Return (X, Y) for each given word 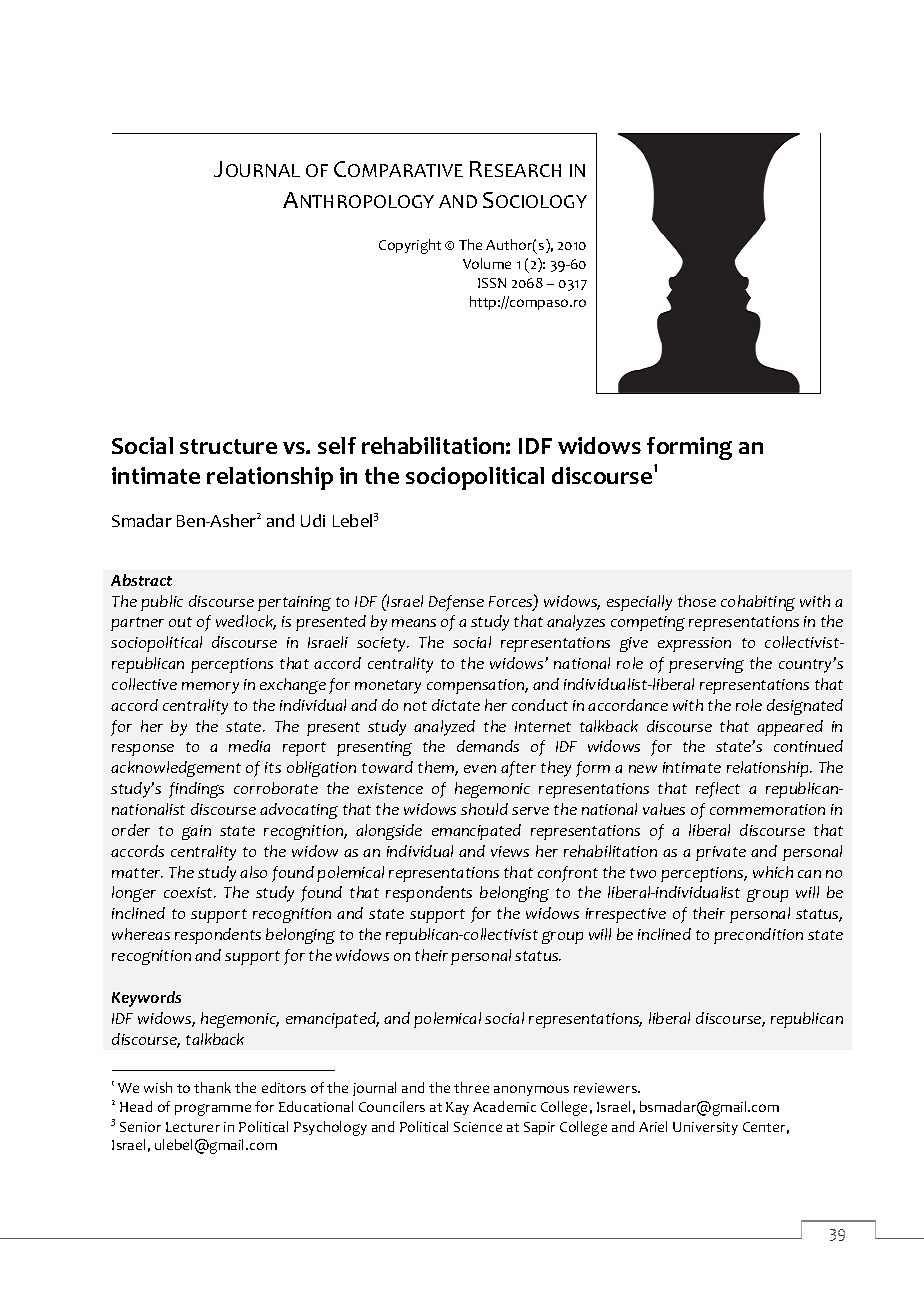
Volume (487, 263)
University (705, 1128)
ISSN (492, 283)
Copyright (410, 246)
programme (213, 1110)
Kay (457, 1108)
